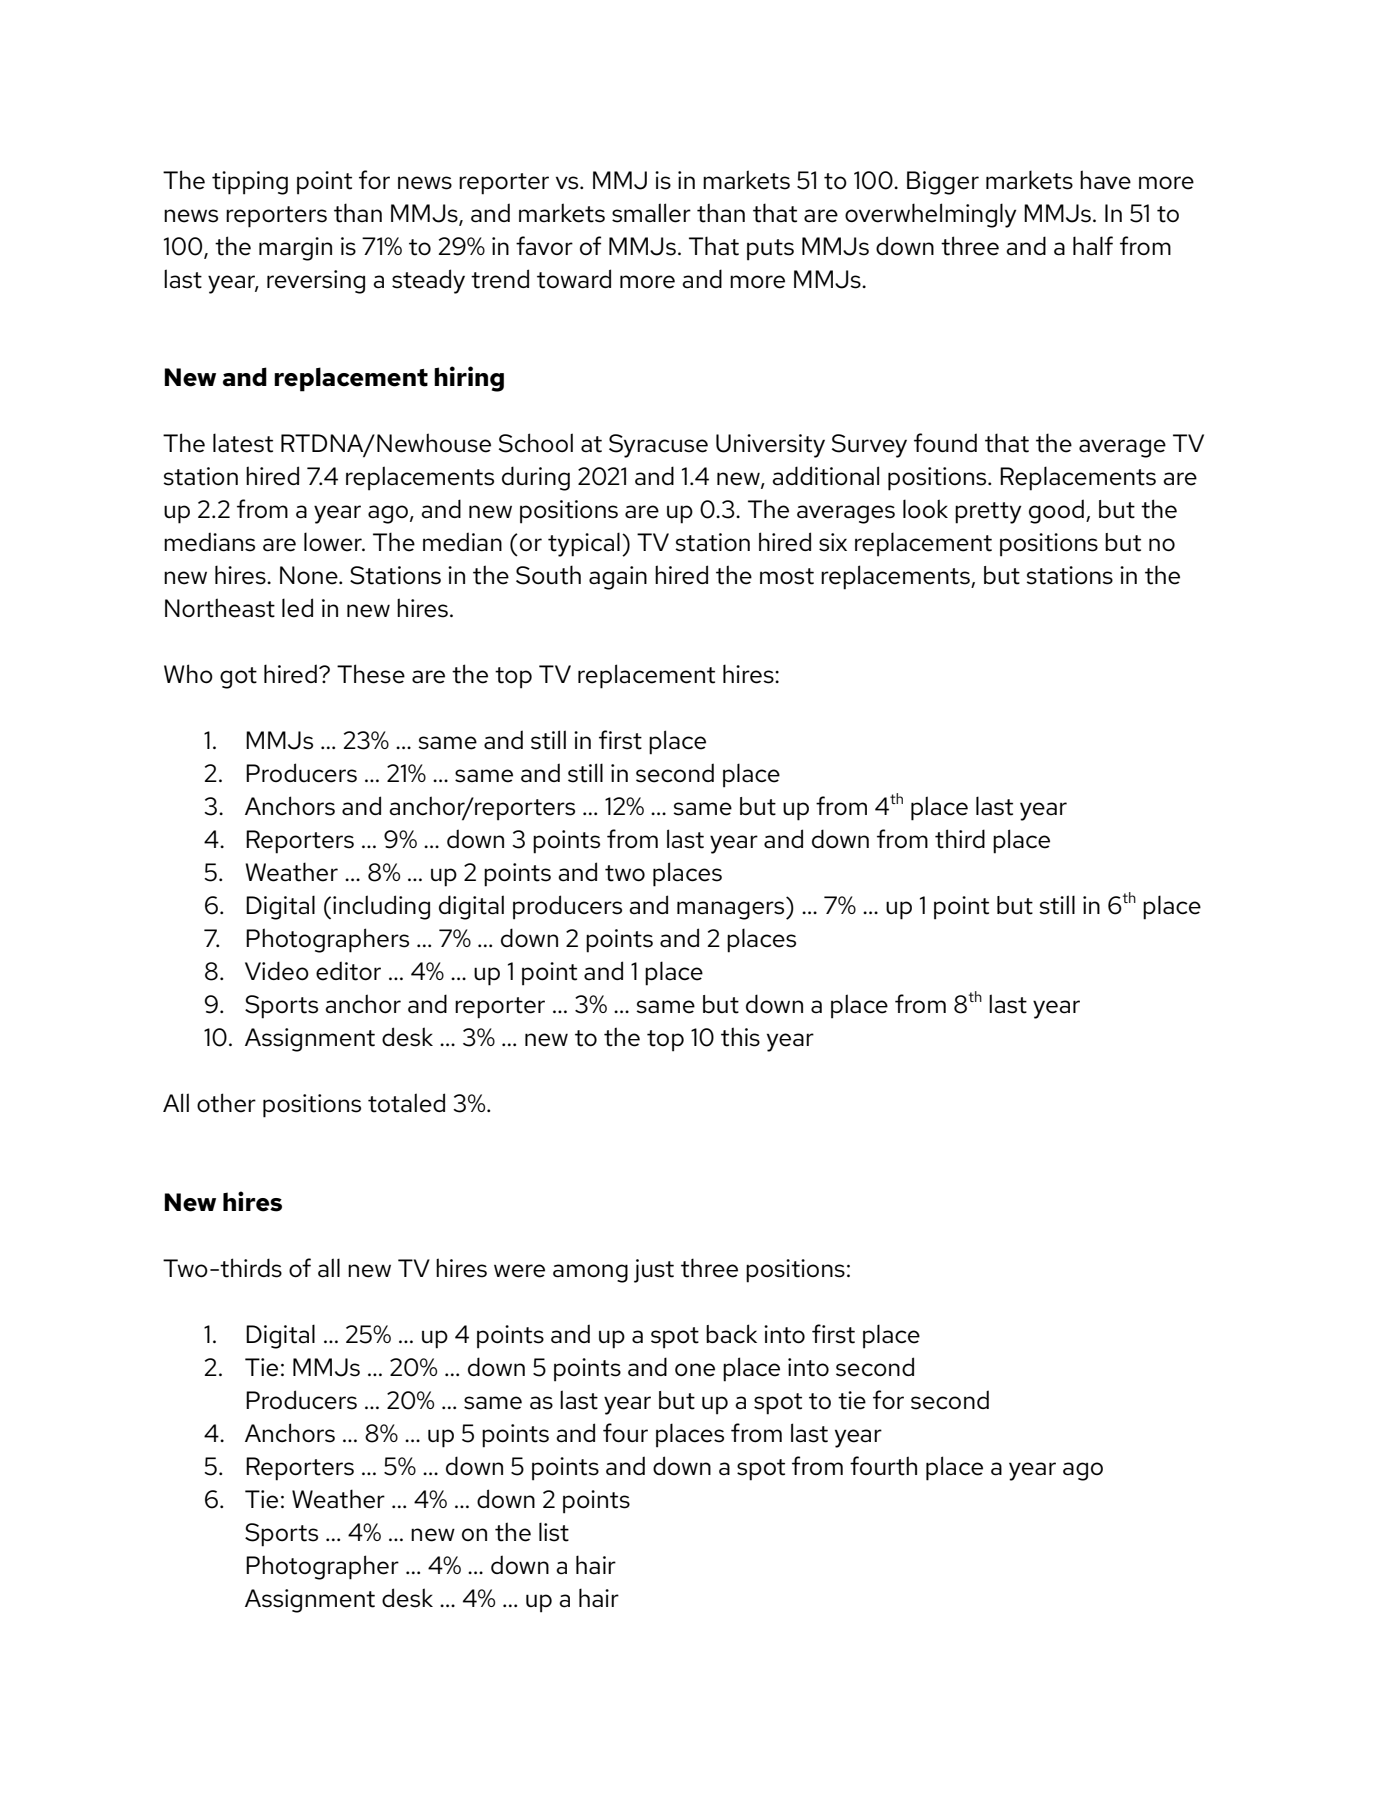 This screenshot has width=1387, height=1795. What do you see at coordinates (931, 215) in the screenshot?
I see `overwhelmingly` at bounding box center [931, 215].
